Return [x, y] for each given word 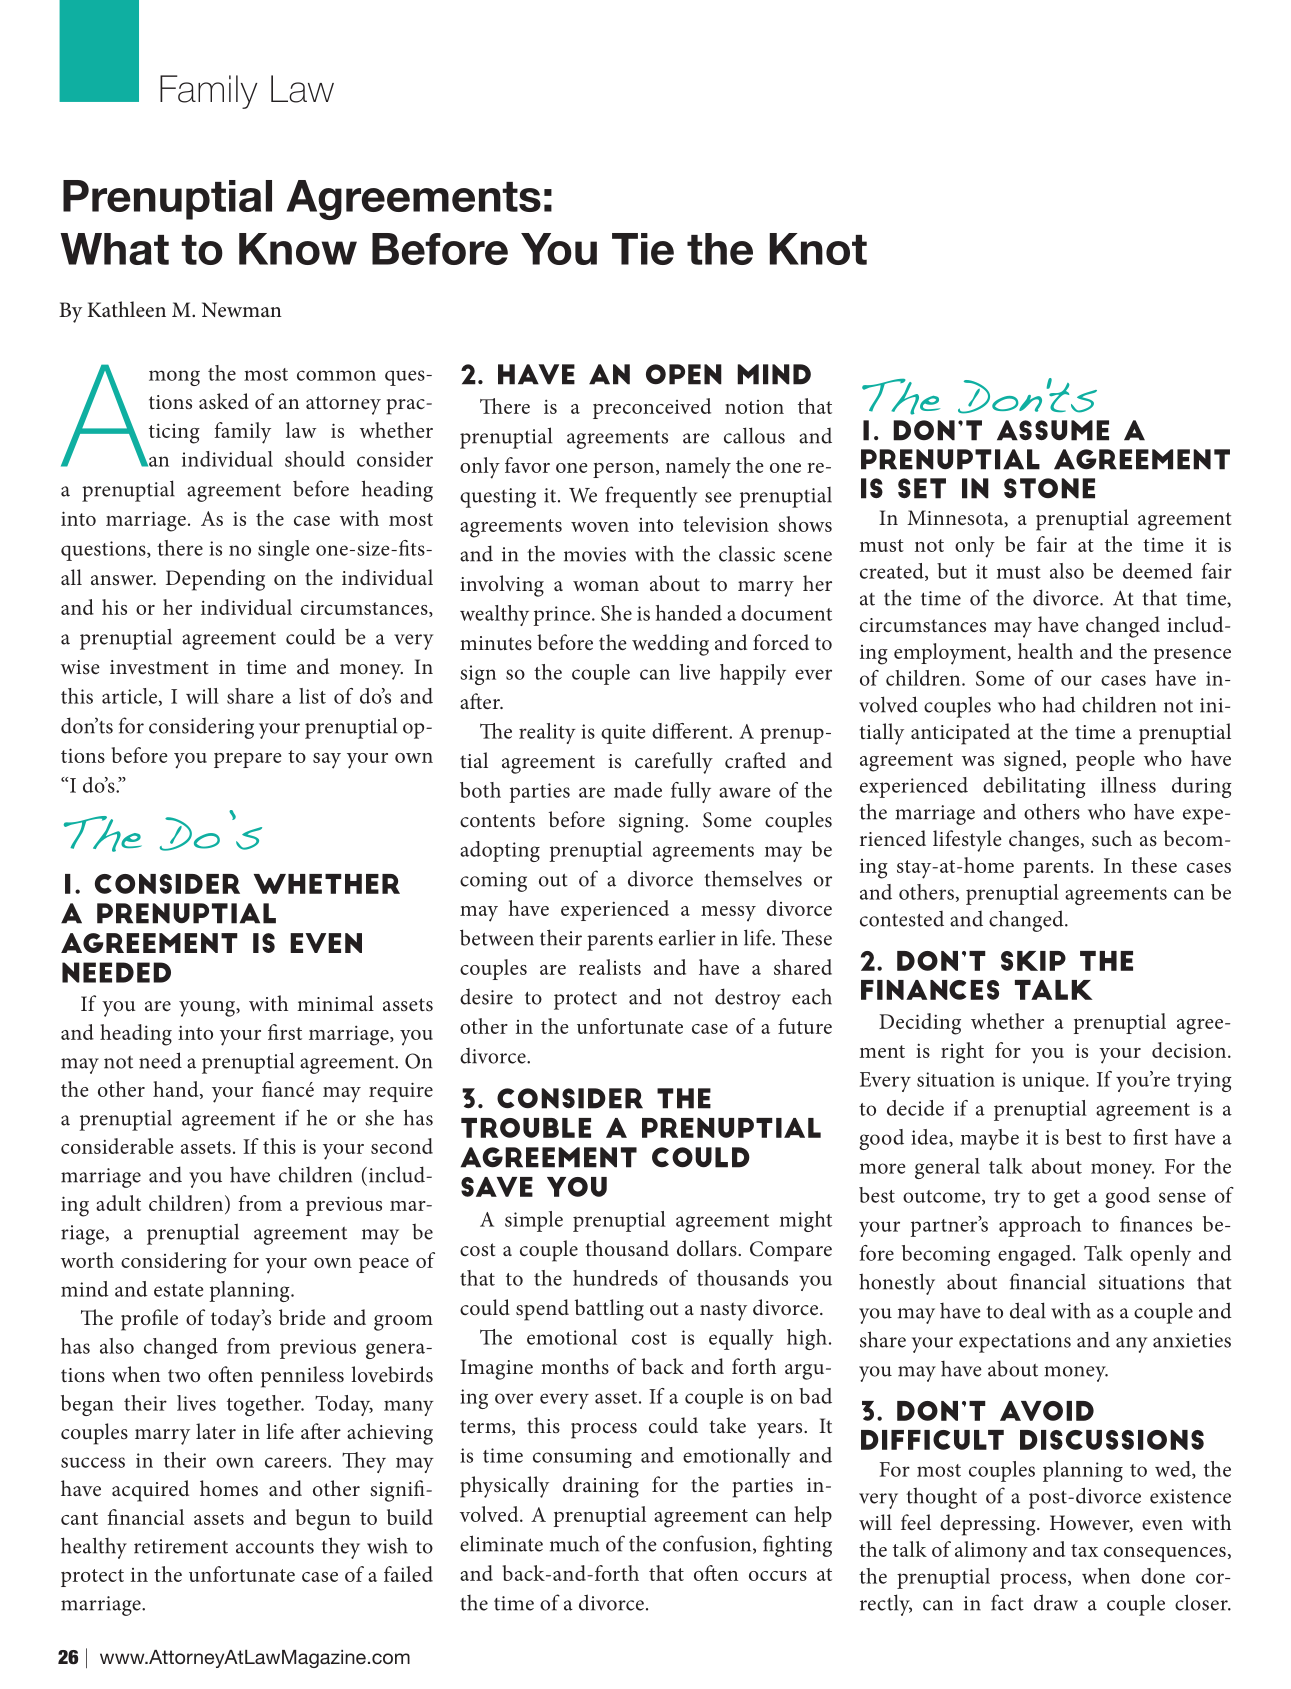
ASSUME [1053, 430]
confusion [708, 1544]
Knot [818, 249]
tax [1084, 1550]
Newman [242, 310]
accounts [275, 1547]
